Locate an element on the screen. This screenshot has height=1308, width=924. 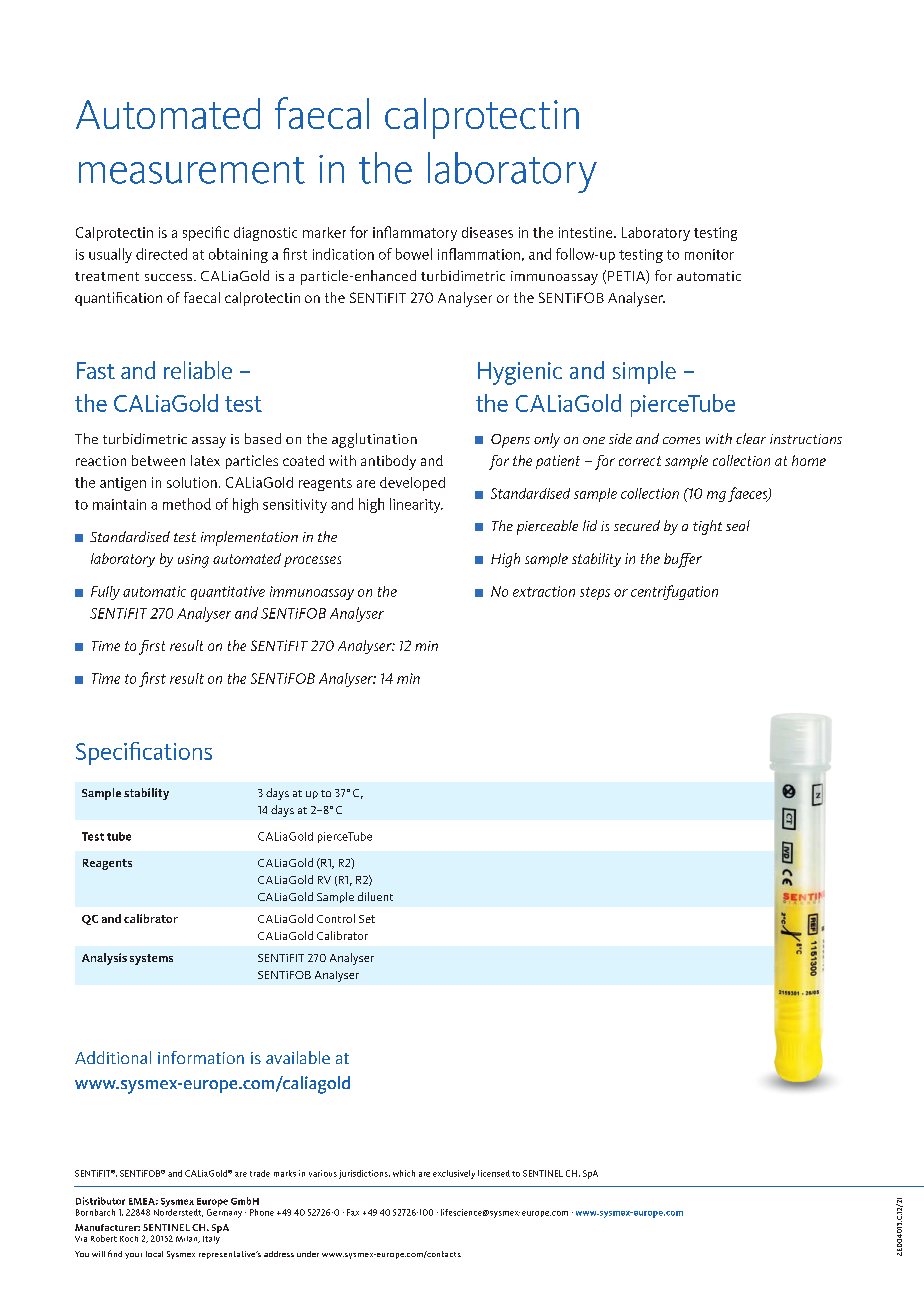
monitor is located at coordinates (709, 254).
